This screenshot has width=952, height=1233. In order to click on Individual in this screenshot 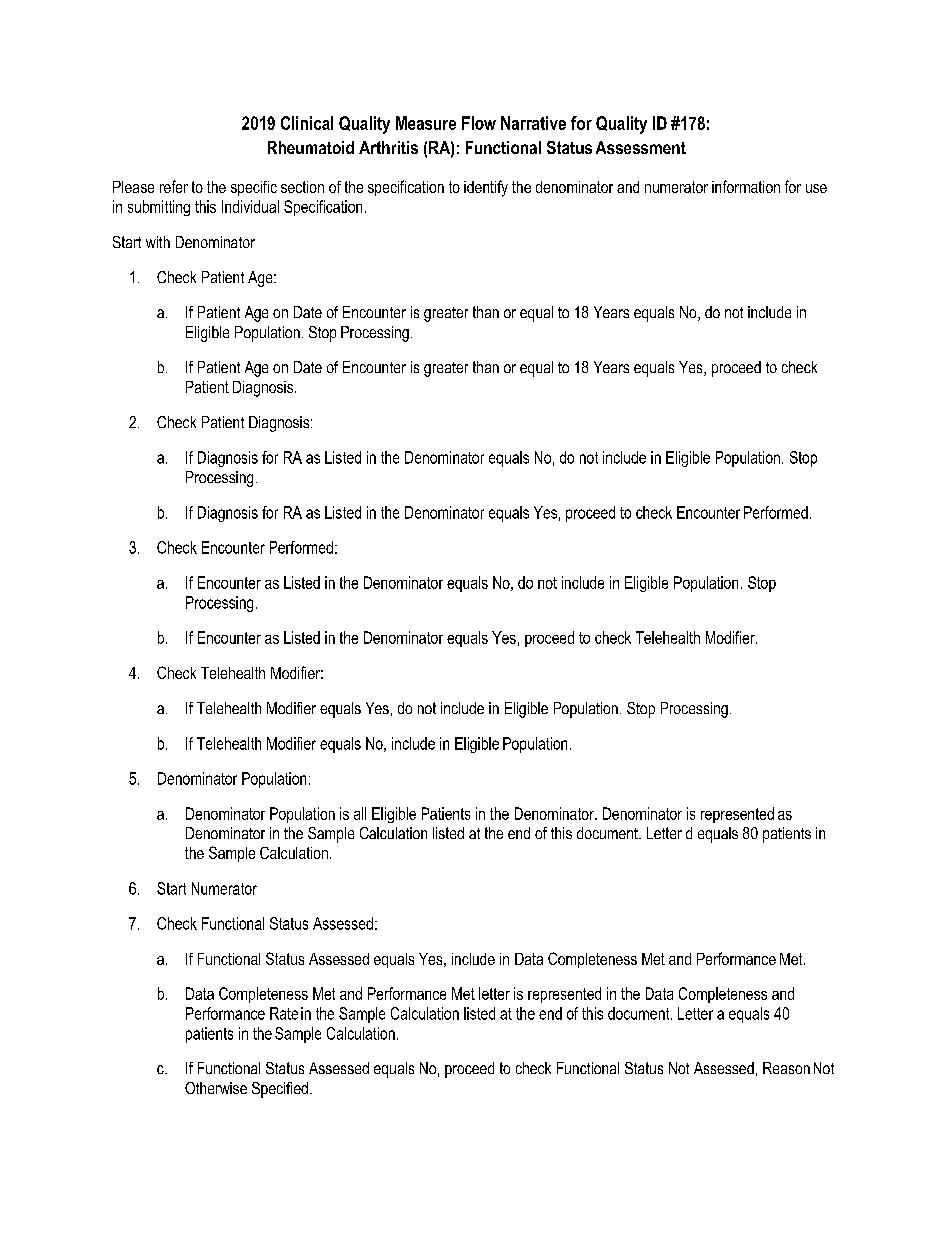, I will do `click(250, 206)`.
